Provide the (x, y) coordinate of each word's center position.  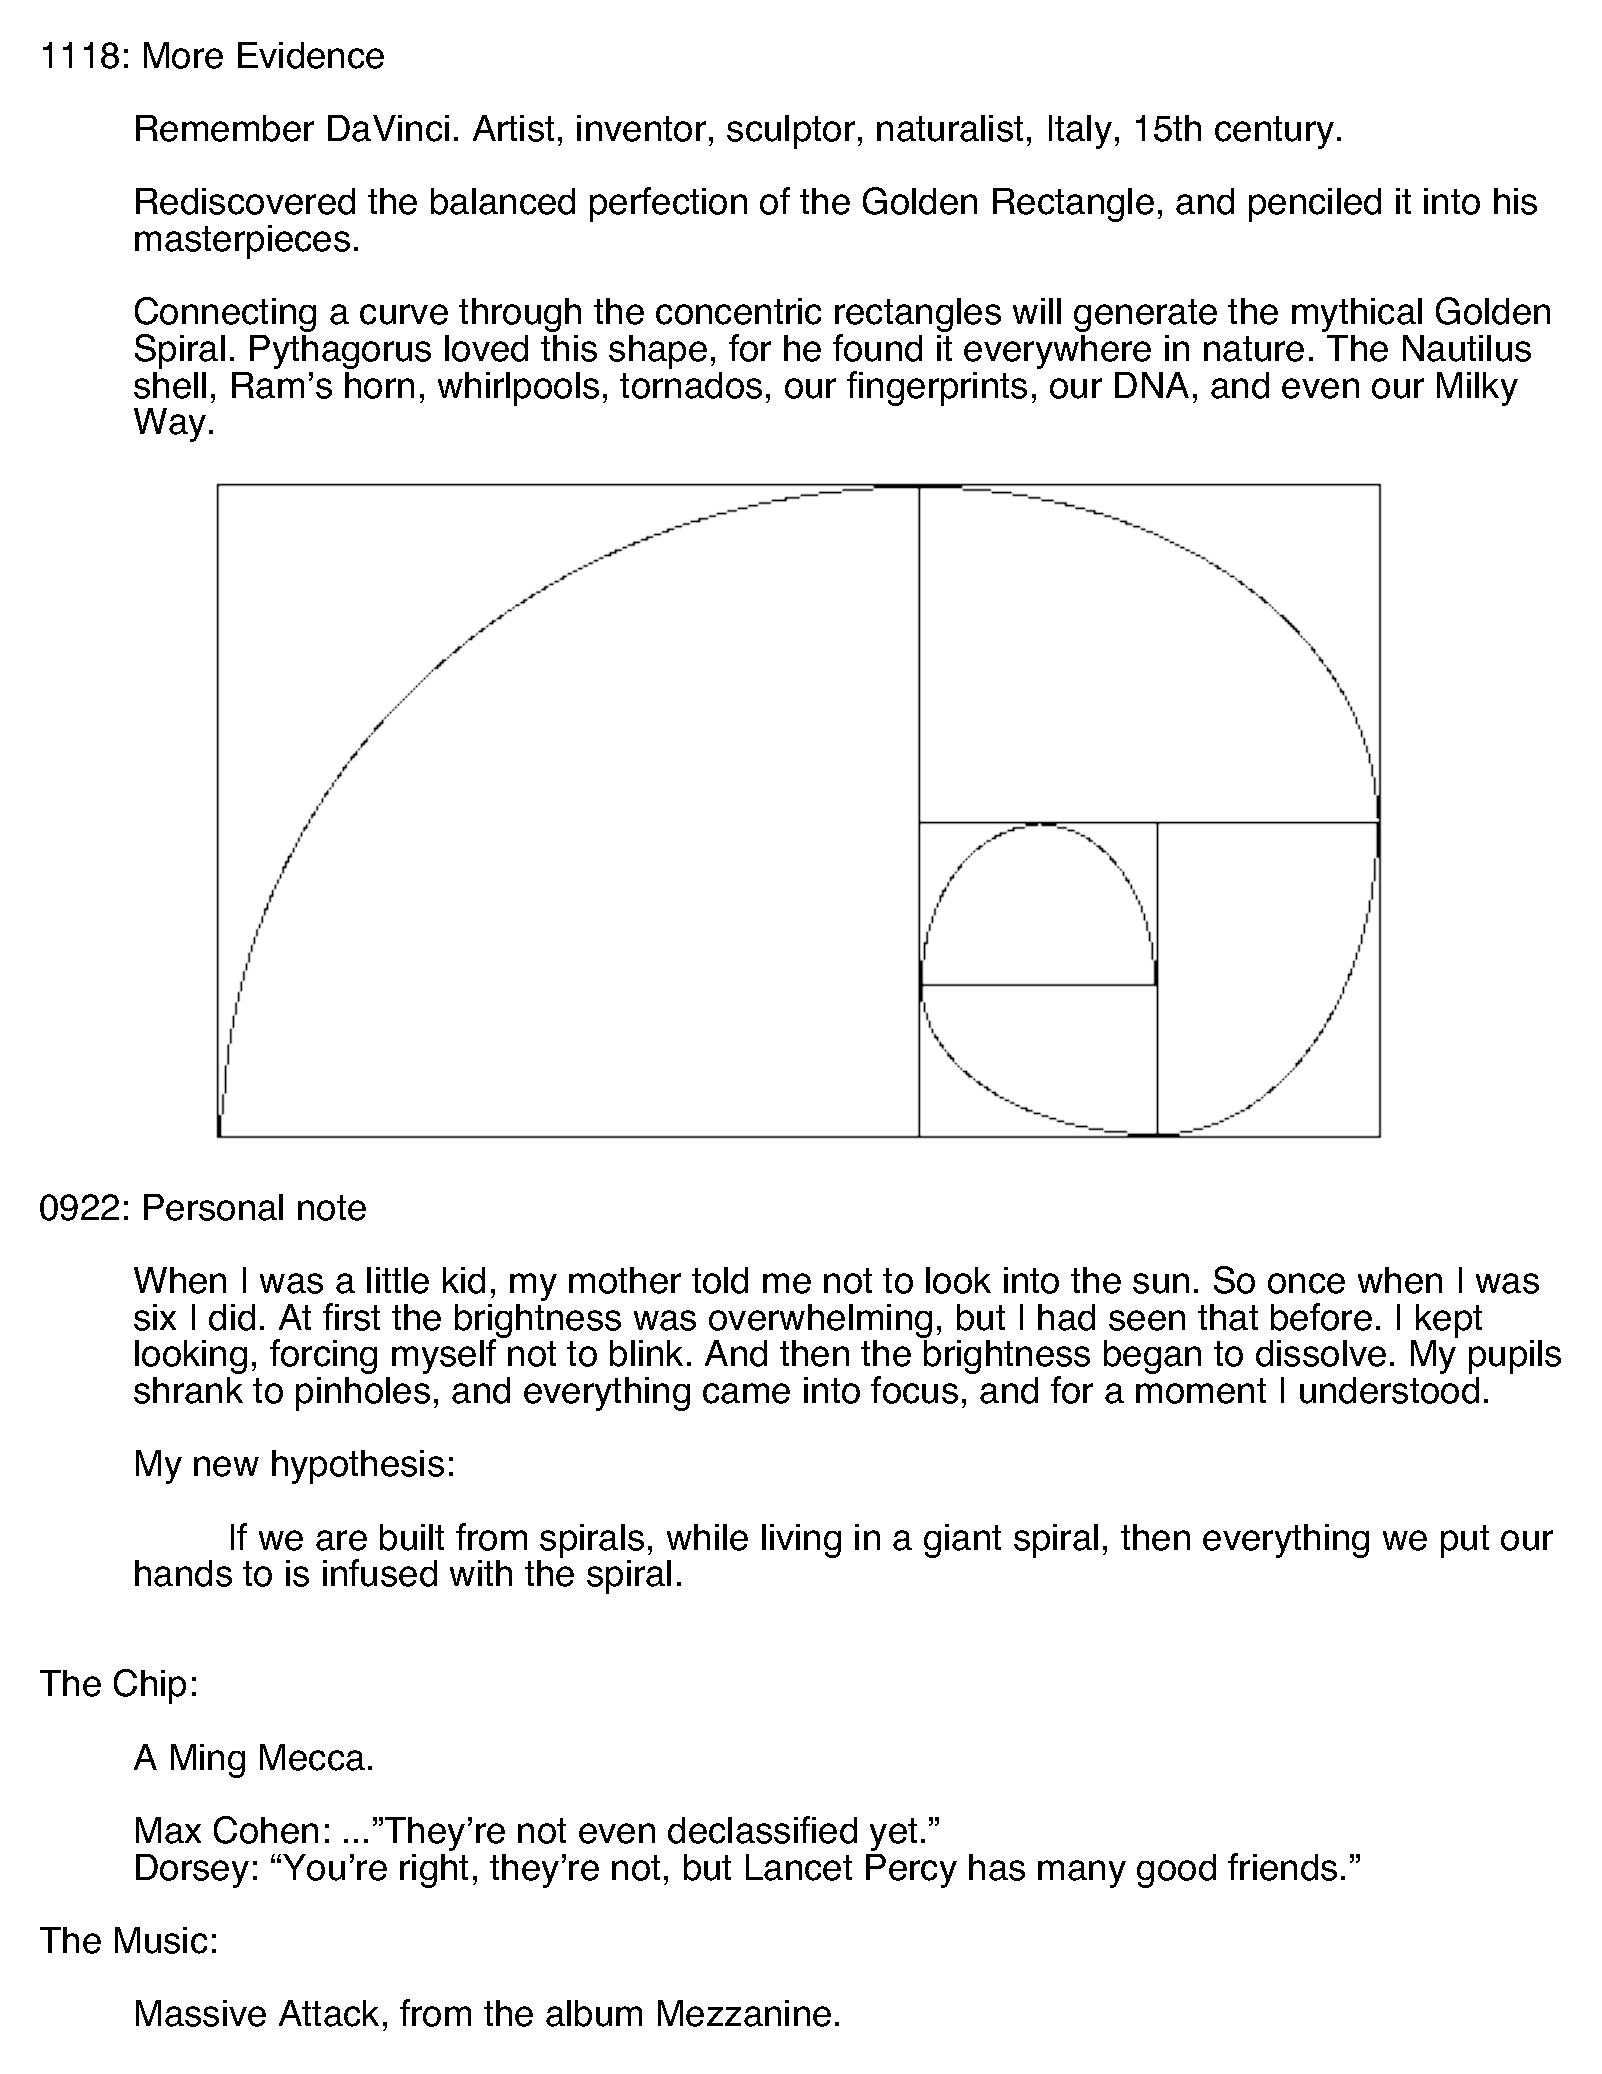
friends (1282, 1867)
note (332, 1208)
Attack (329, 2013)
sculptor (791, 132)
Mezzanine (744, 2013)
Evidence (311, 55)
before (1321, 1317)
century (1274, 132)
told (720, 1280)
